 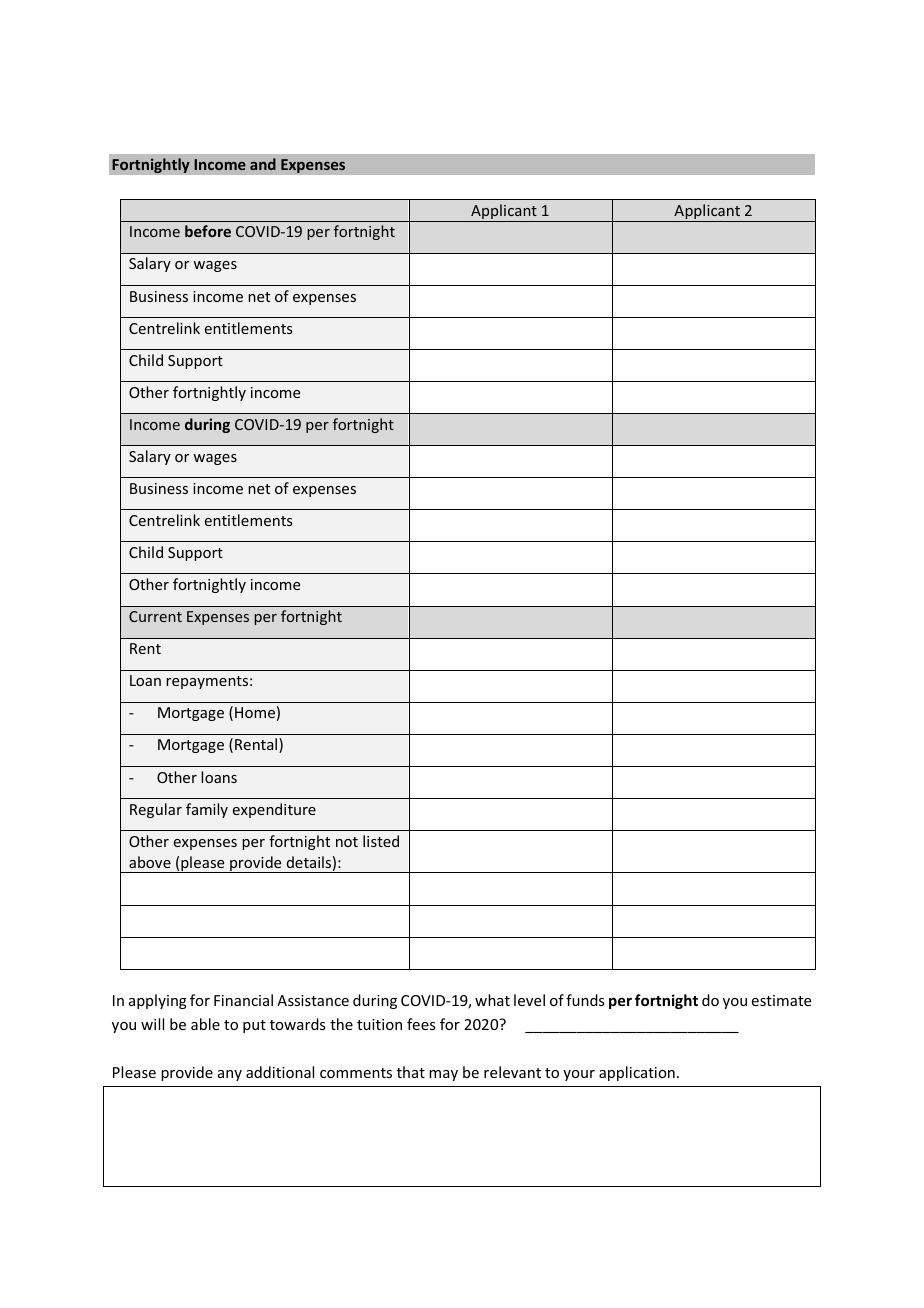 What do you see at coordinates (781, 1000) in the screenshot?
I see `estimate` at bounding box center [781, 1000].
